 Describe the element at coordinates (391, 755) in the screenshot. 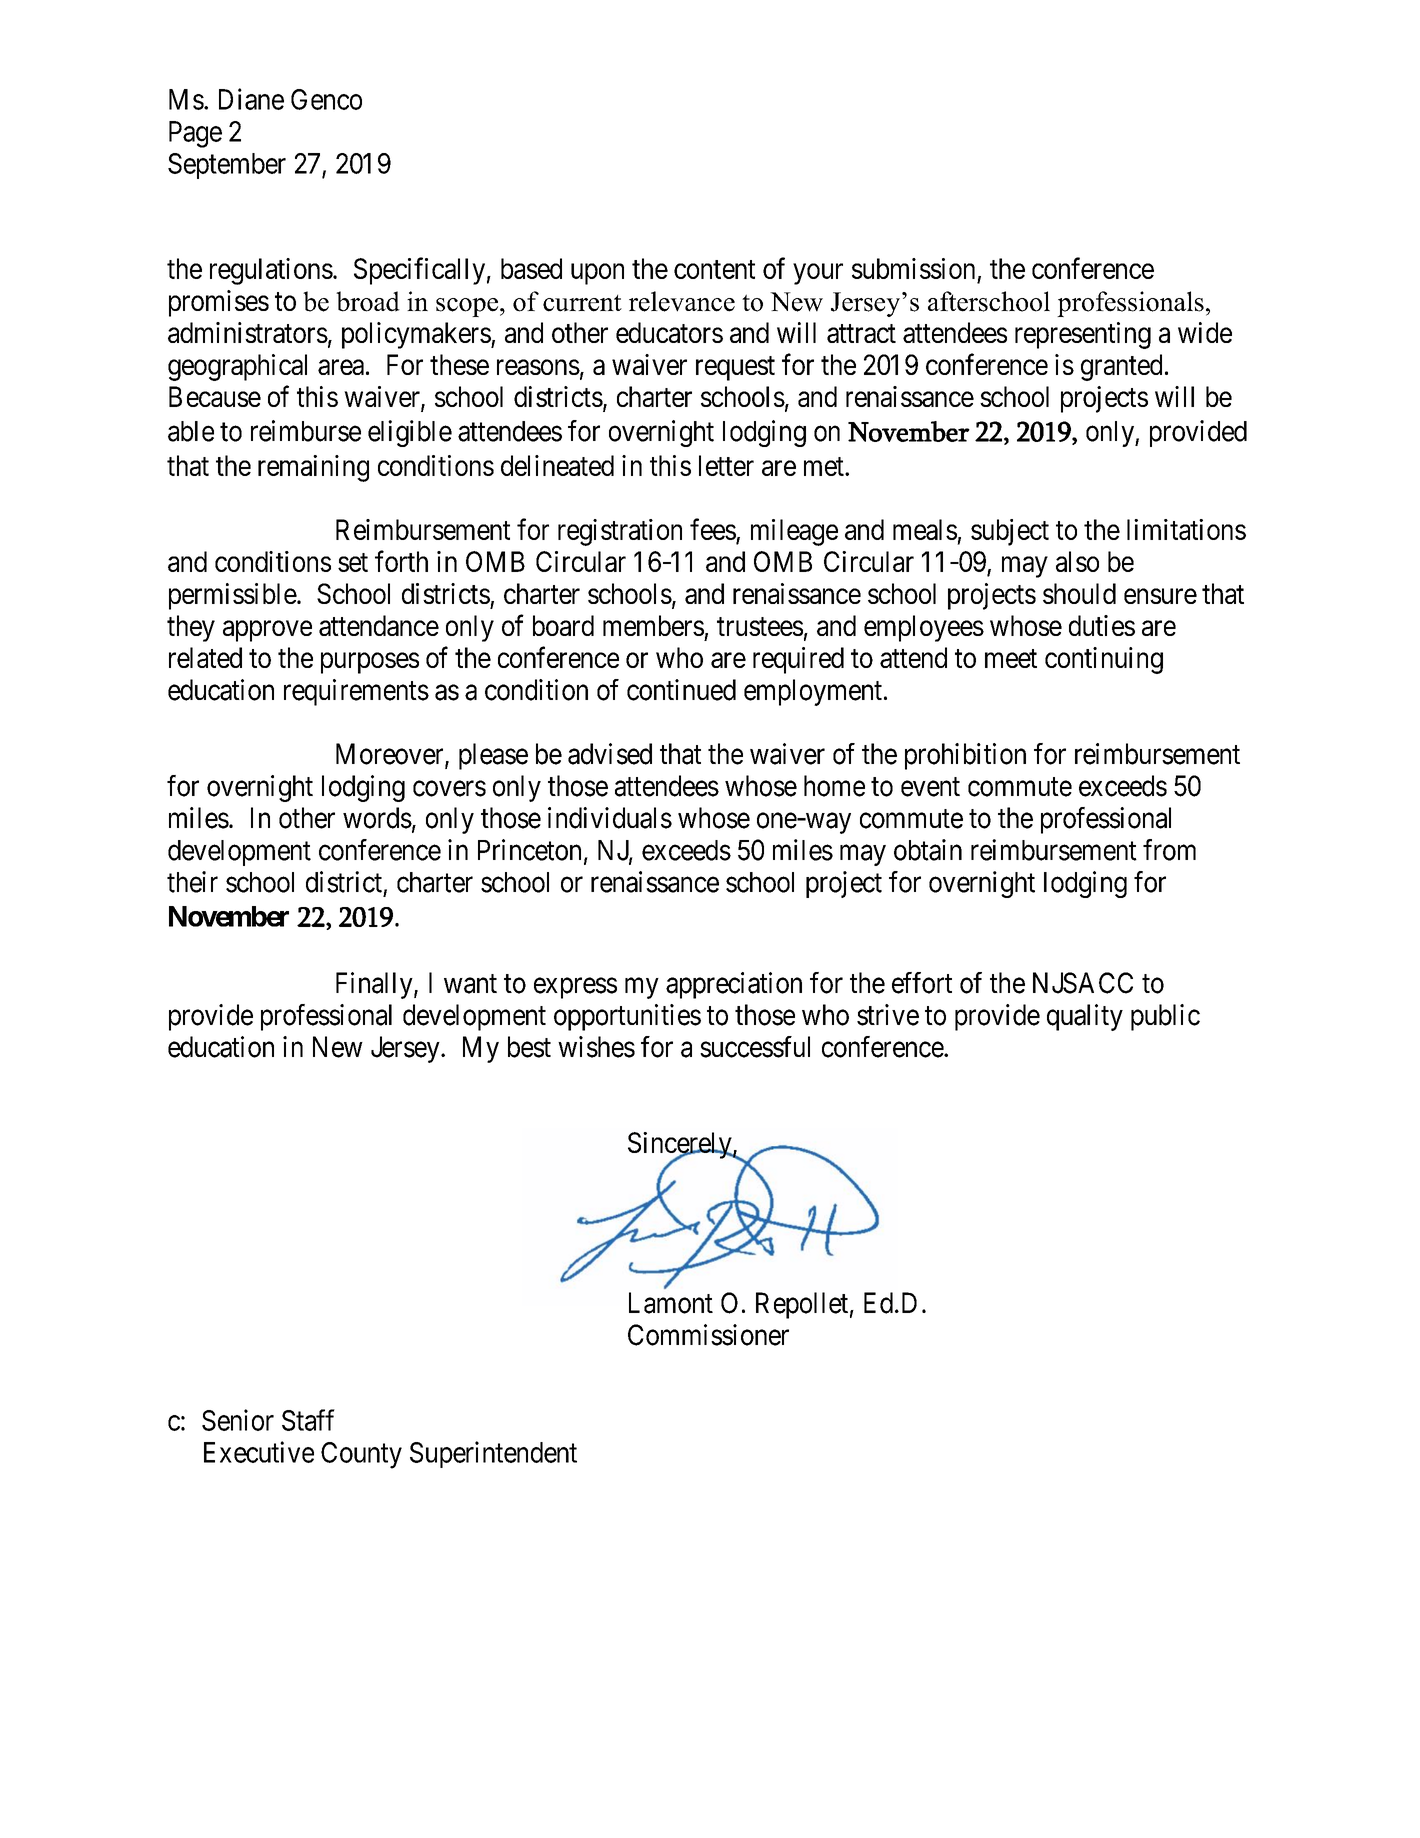

I see `Moreover` at that location.
